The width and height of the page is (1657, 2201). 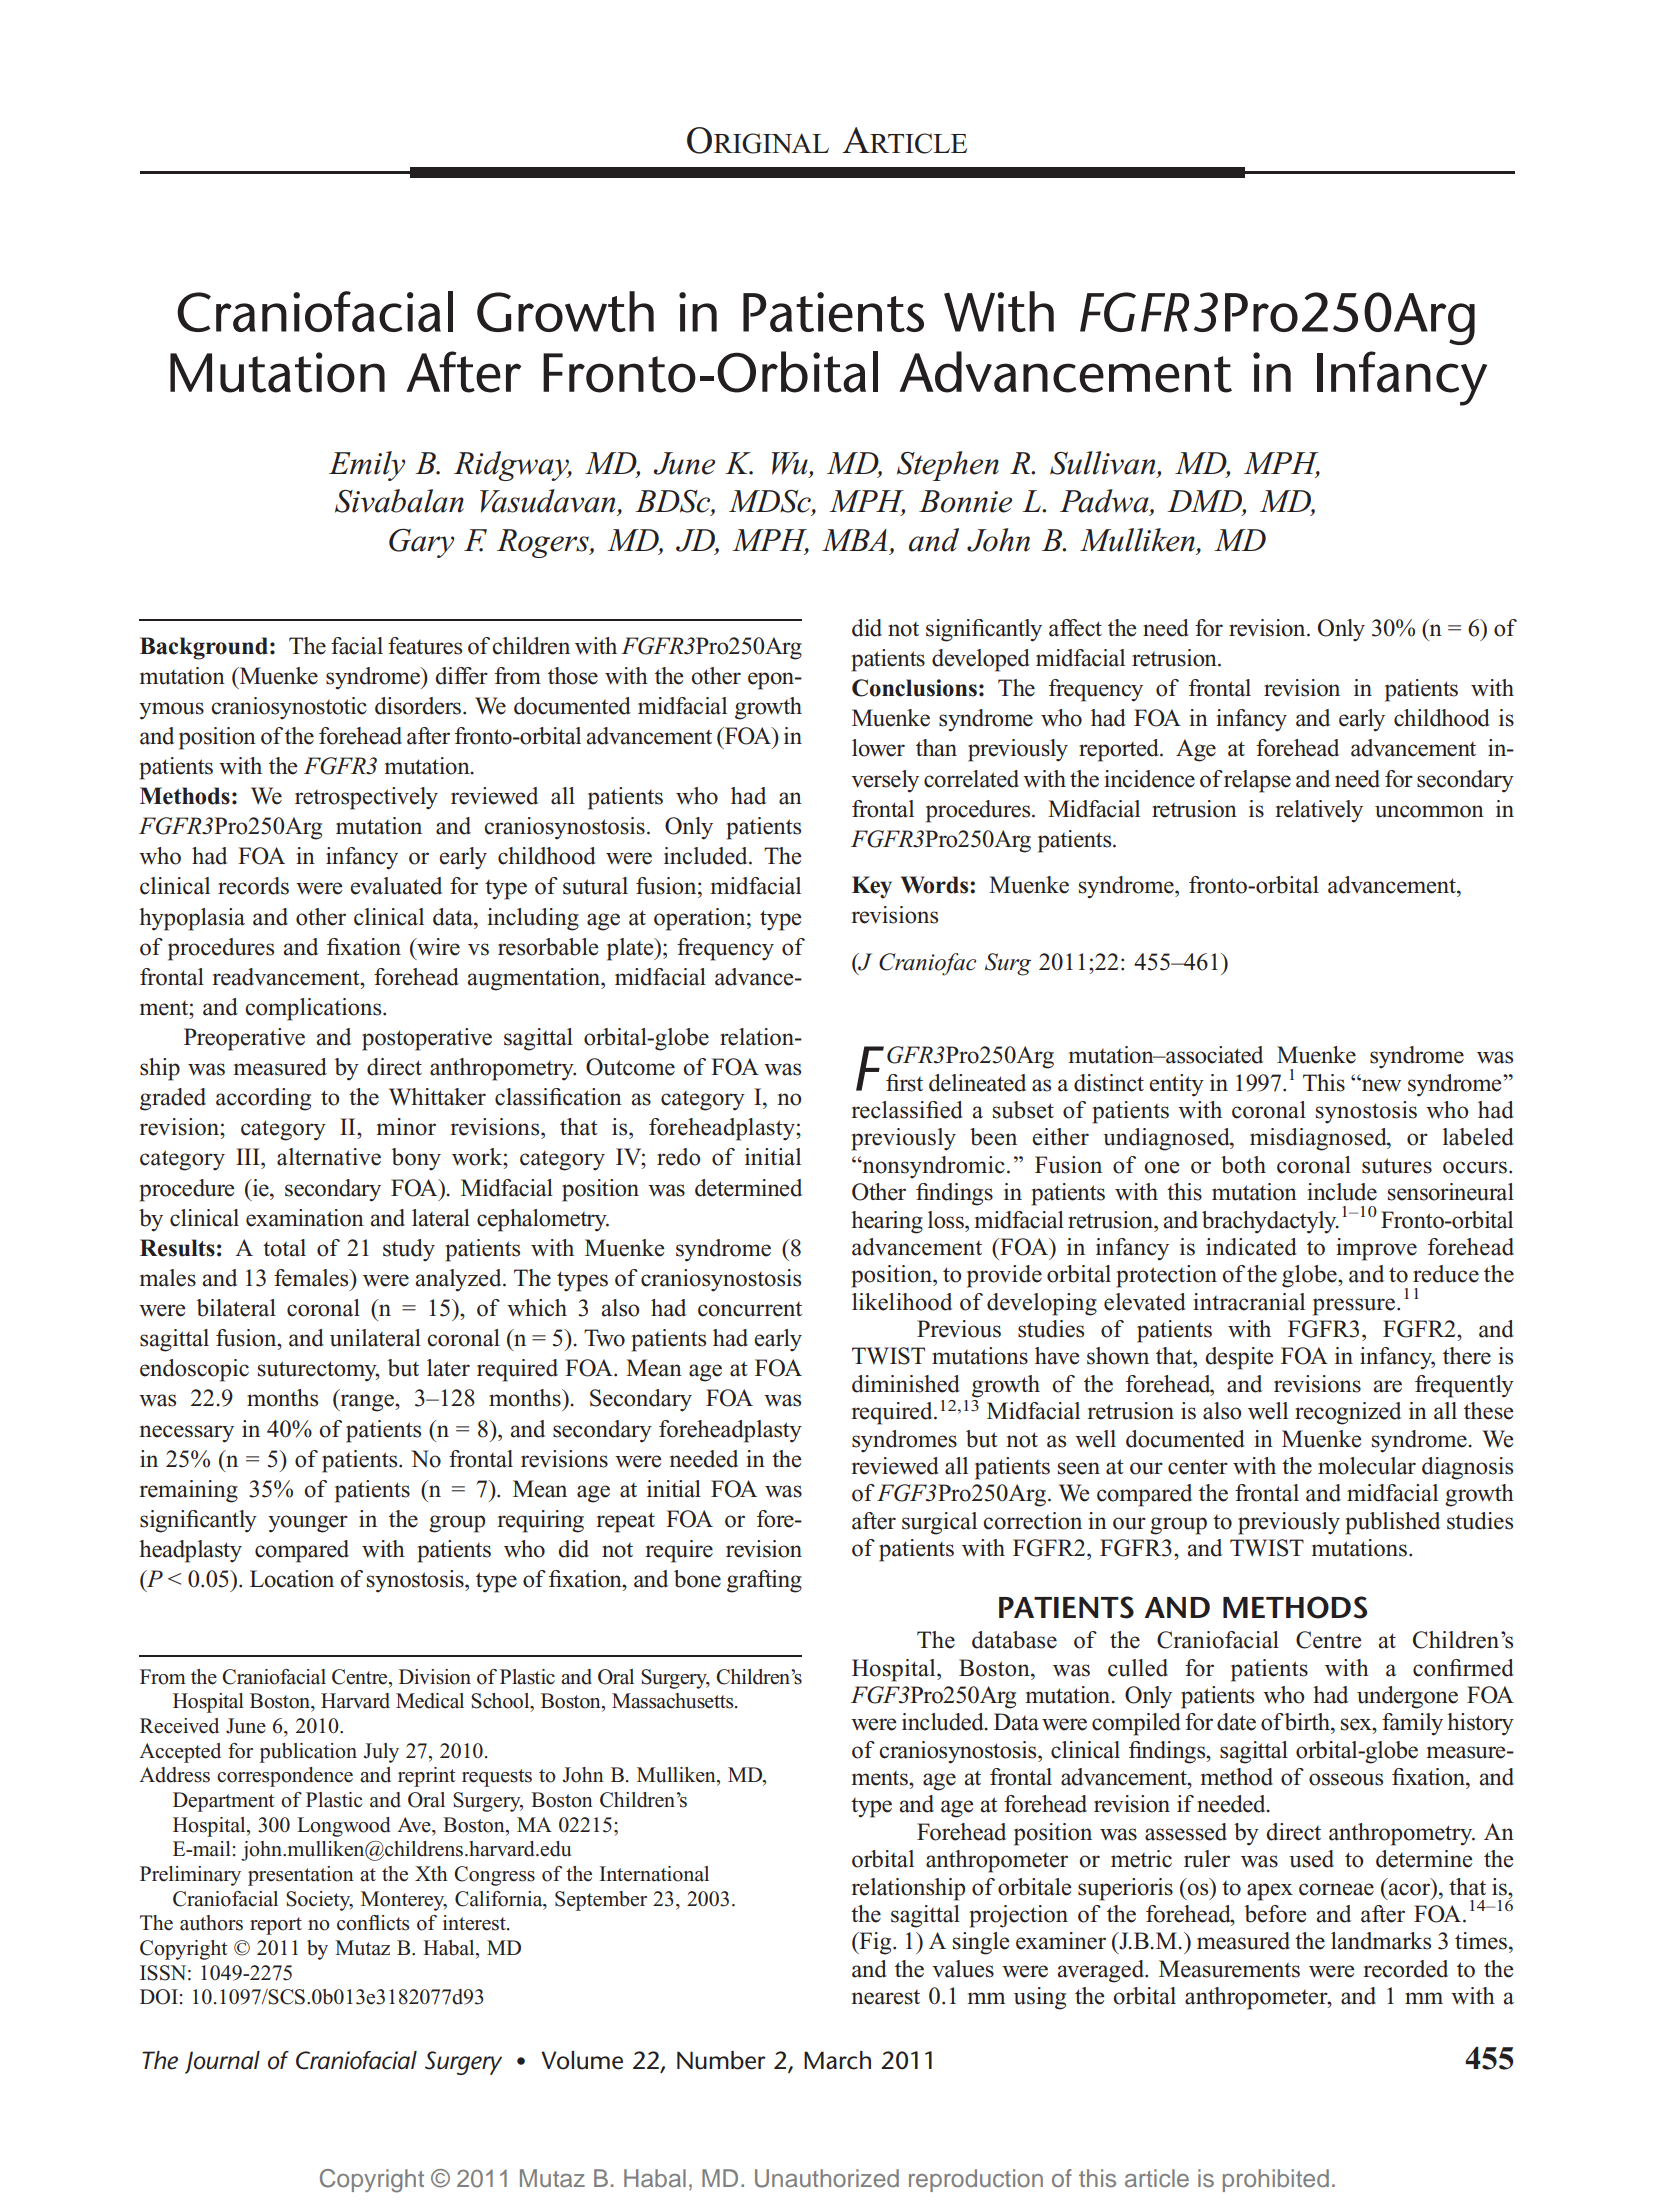 I want to click on intracranial, so click(x=1249, y=1302).
